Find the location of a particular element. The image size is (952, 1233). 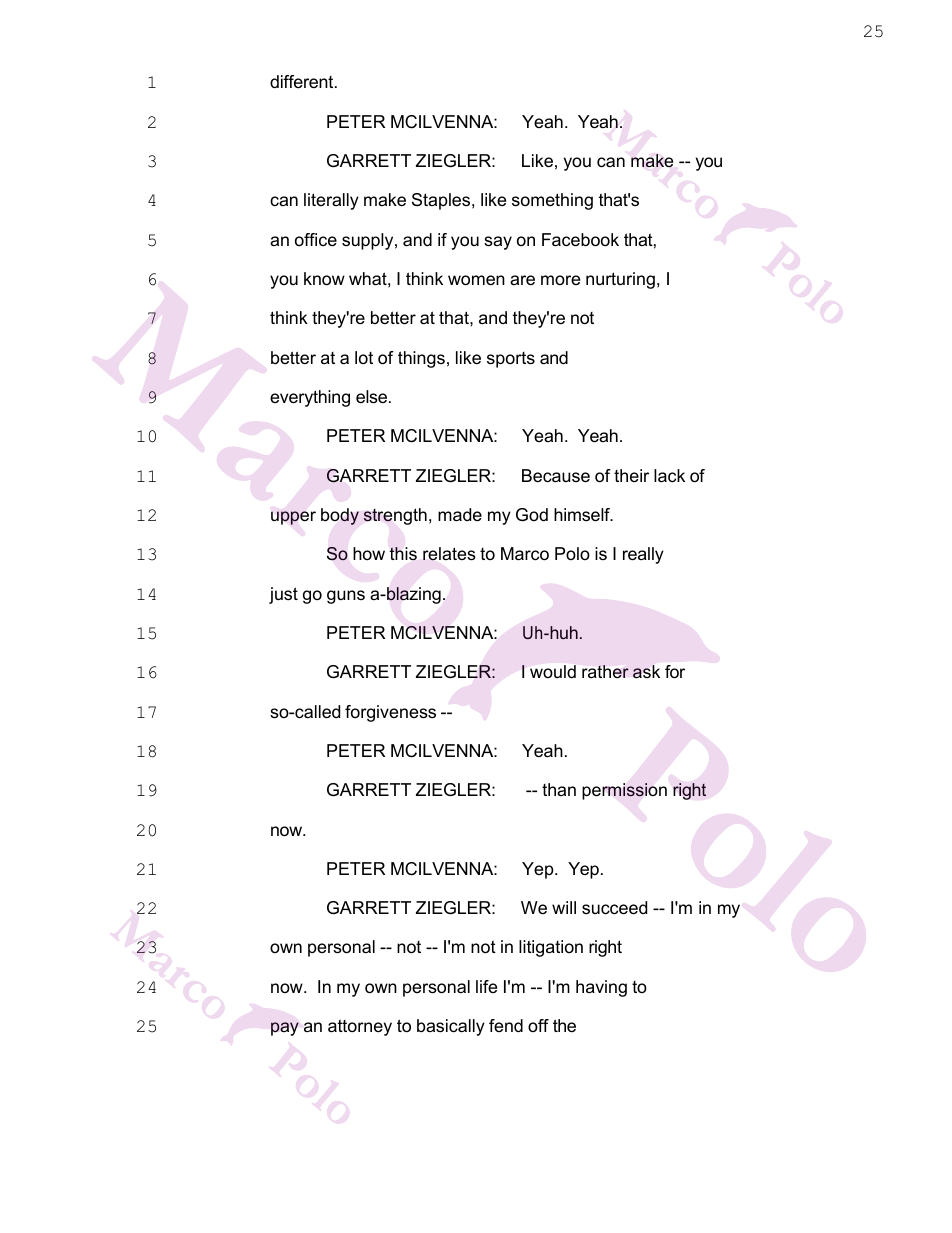

really is located at coordinates (643, 555).
